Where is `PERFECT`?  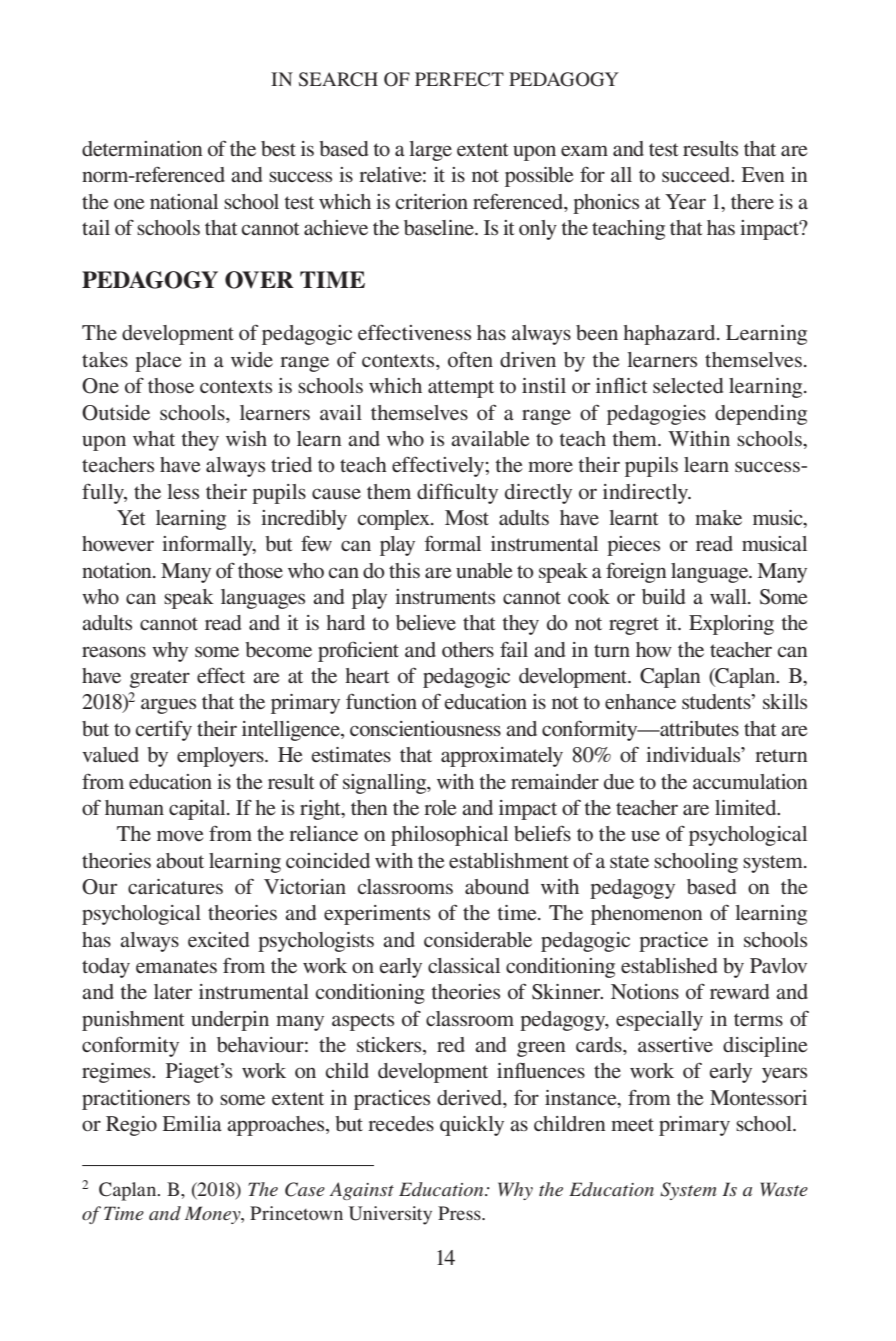
PERFECT is located at coordinates (459, 79).
